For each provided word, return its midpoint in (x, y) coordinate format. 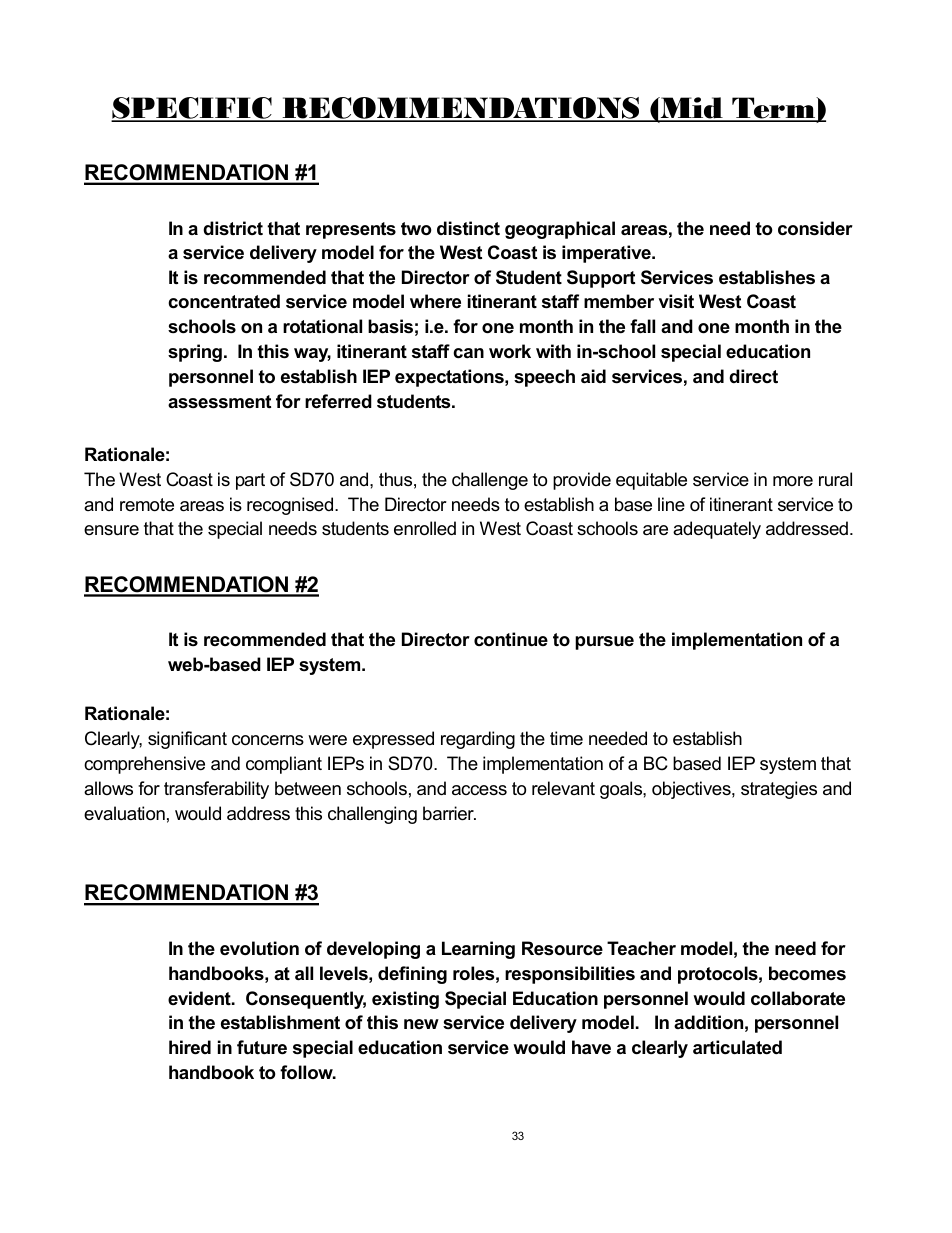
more (793, 481)
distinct (468, 228)
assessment (219, 402)
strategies (779, 790)
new (421, 1024)
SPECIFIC (192, 109)
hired (190, 1047)
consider (815, 228)
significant (187, 740)
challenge (490, 481)
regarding (478, 740)
